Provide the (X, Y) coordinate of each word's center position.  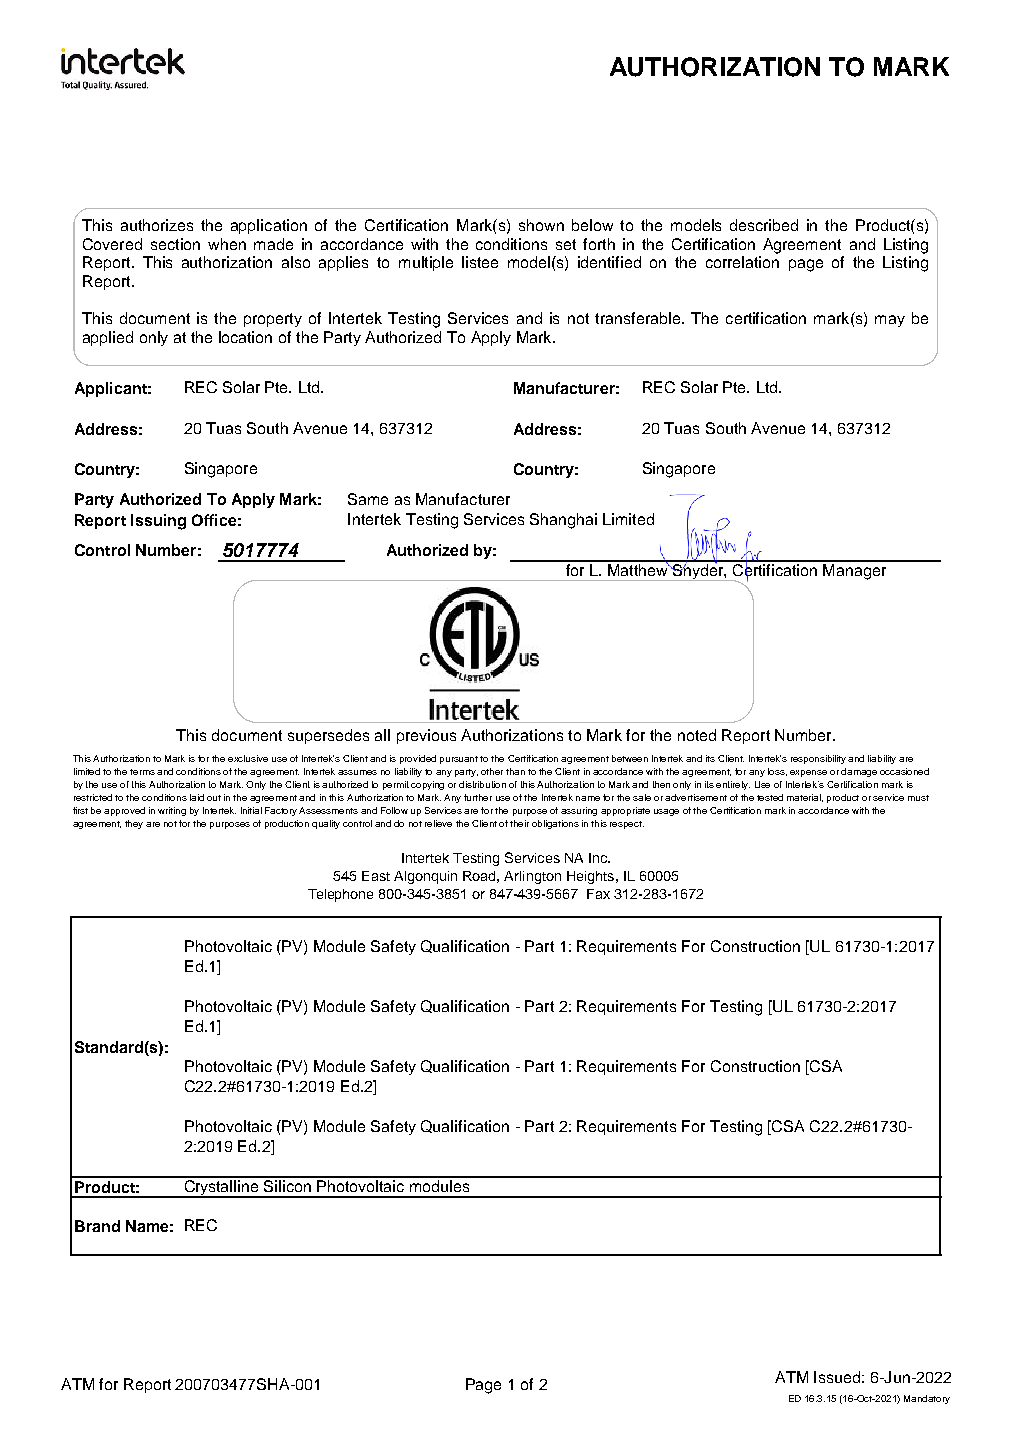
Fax (598, 894)
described (764, 225)
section (175, 244)
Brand (97, 1226)
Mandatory (927, 1399)
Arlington (532, 877)
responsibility (820, 759)
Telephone (340, 895)
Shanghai (563, 521)
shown (541, 225)
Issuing (158, 522)
